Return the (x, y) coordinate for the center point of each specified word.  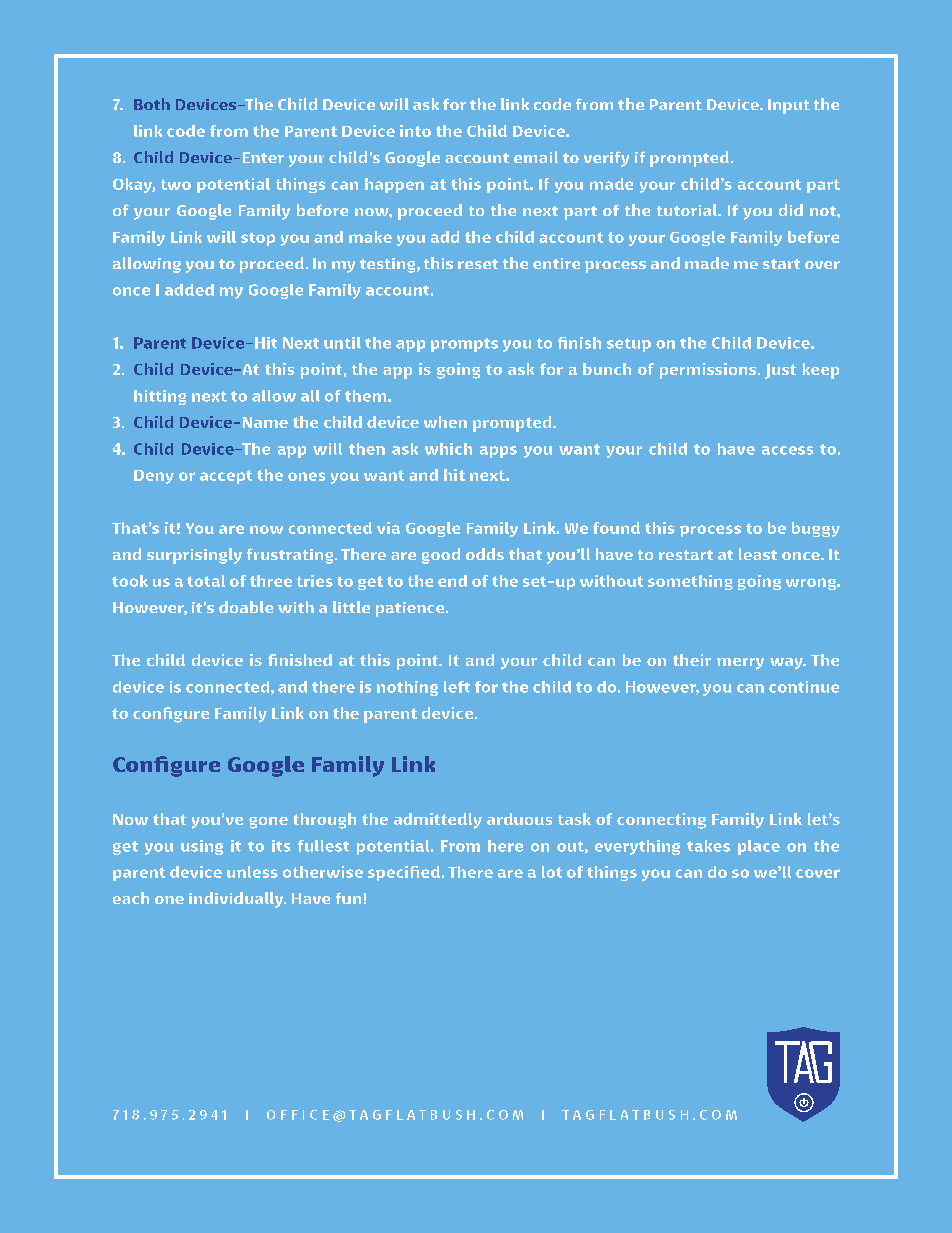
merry (740, 664)
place (759, 847)
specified (404, 873)
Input (789, 106)
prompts (464, 345)
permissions (709, 371)
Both (152, 104)
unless (252, 872)
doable (246, 607)
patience (411, 609)
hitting (160, 397)
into (415, 131)
